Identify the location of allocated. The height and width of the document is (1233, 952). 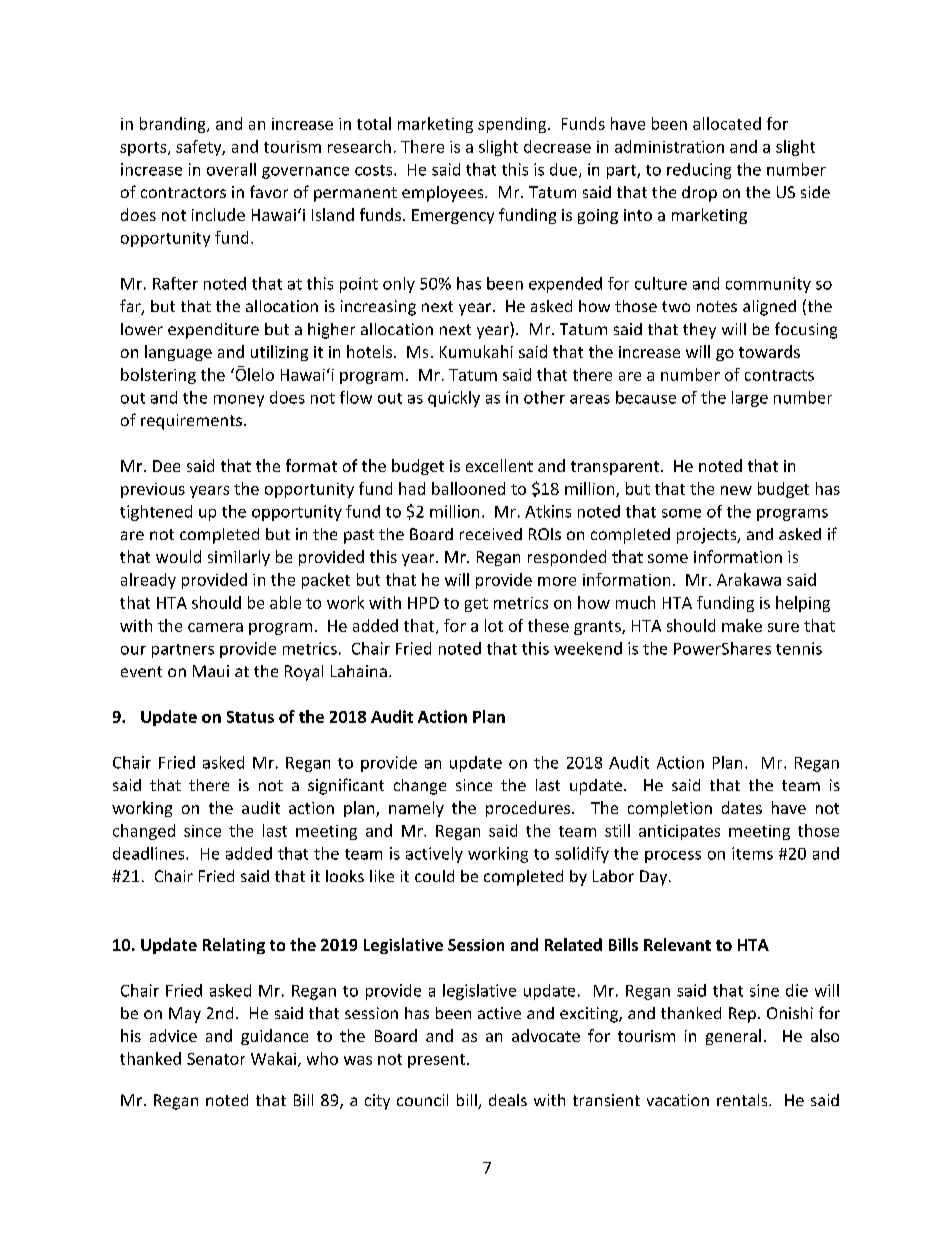
(727, 123).
